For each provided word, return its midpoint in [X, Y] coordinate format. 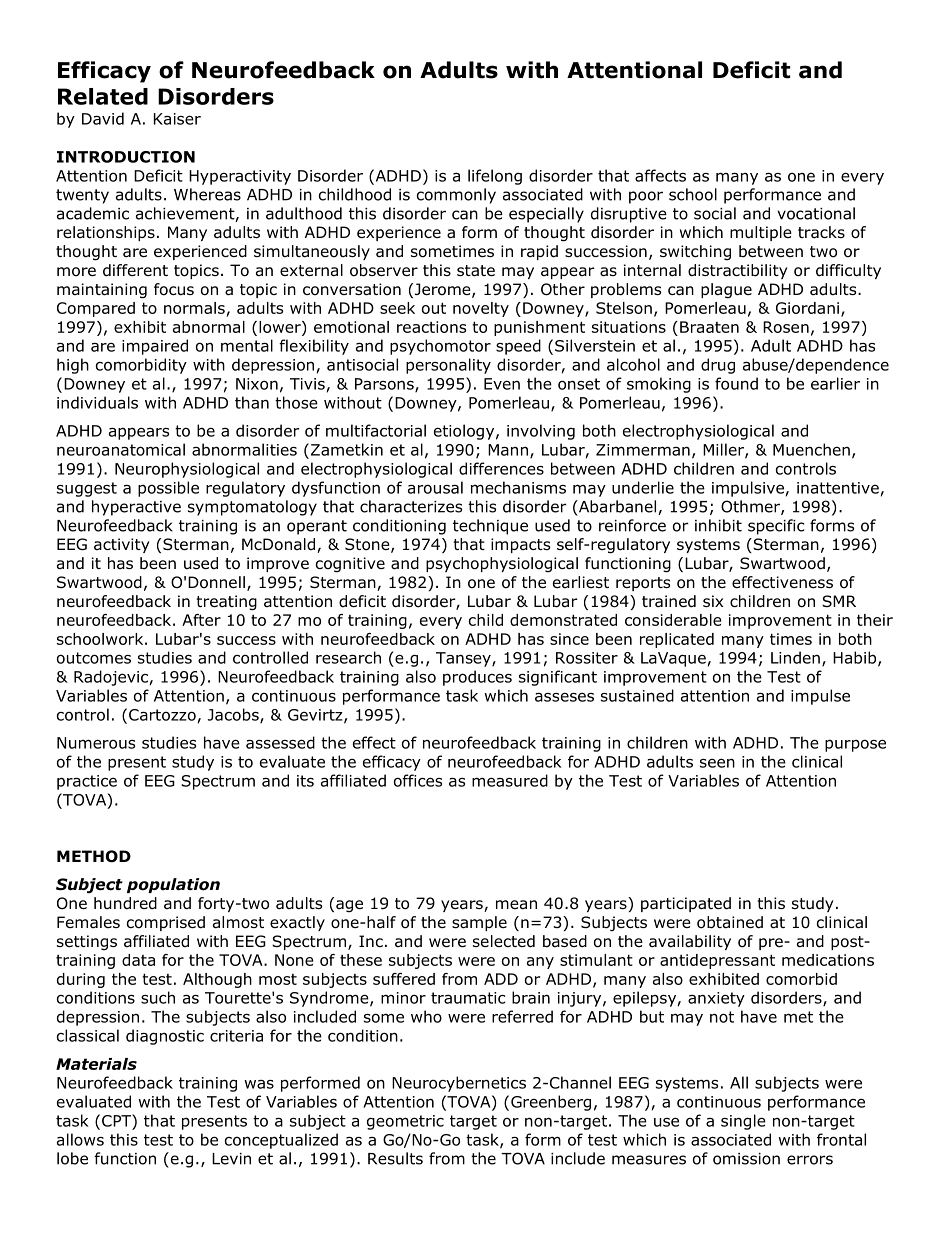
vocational [816, 213]
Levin [231, 1159]
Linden [795, 657]
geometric [405, 1122]
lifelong [495, 177]
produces [477, 678]
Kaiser [177, 119]
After [201, 620]
